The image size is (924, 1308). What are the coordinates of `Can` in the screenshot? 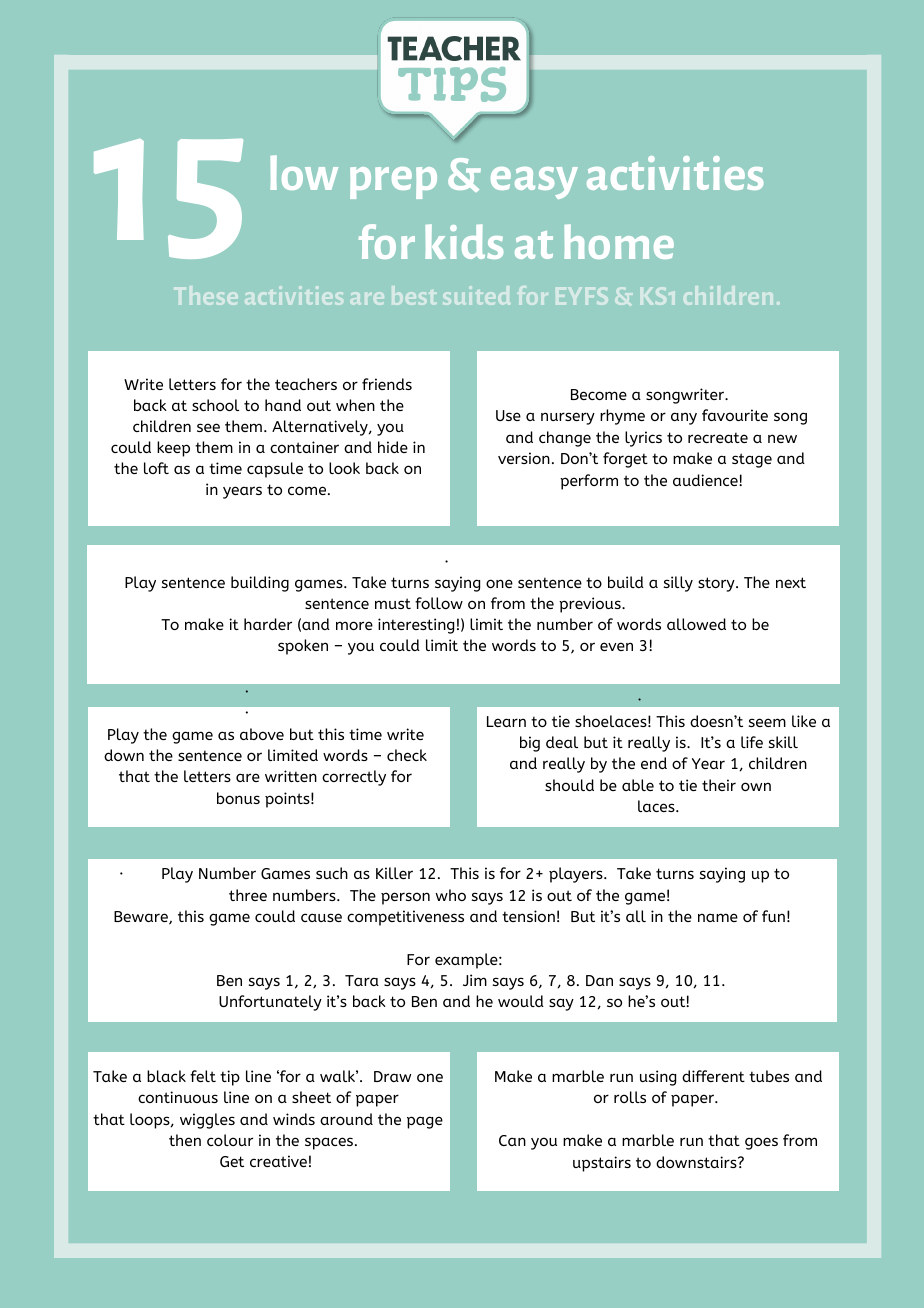 It's located at (512, 1140).
